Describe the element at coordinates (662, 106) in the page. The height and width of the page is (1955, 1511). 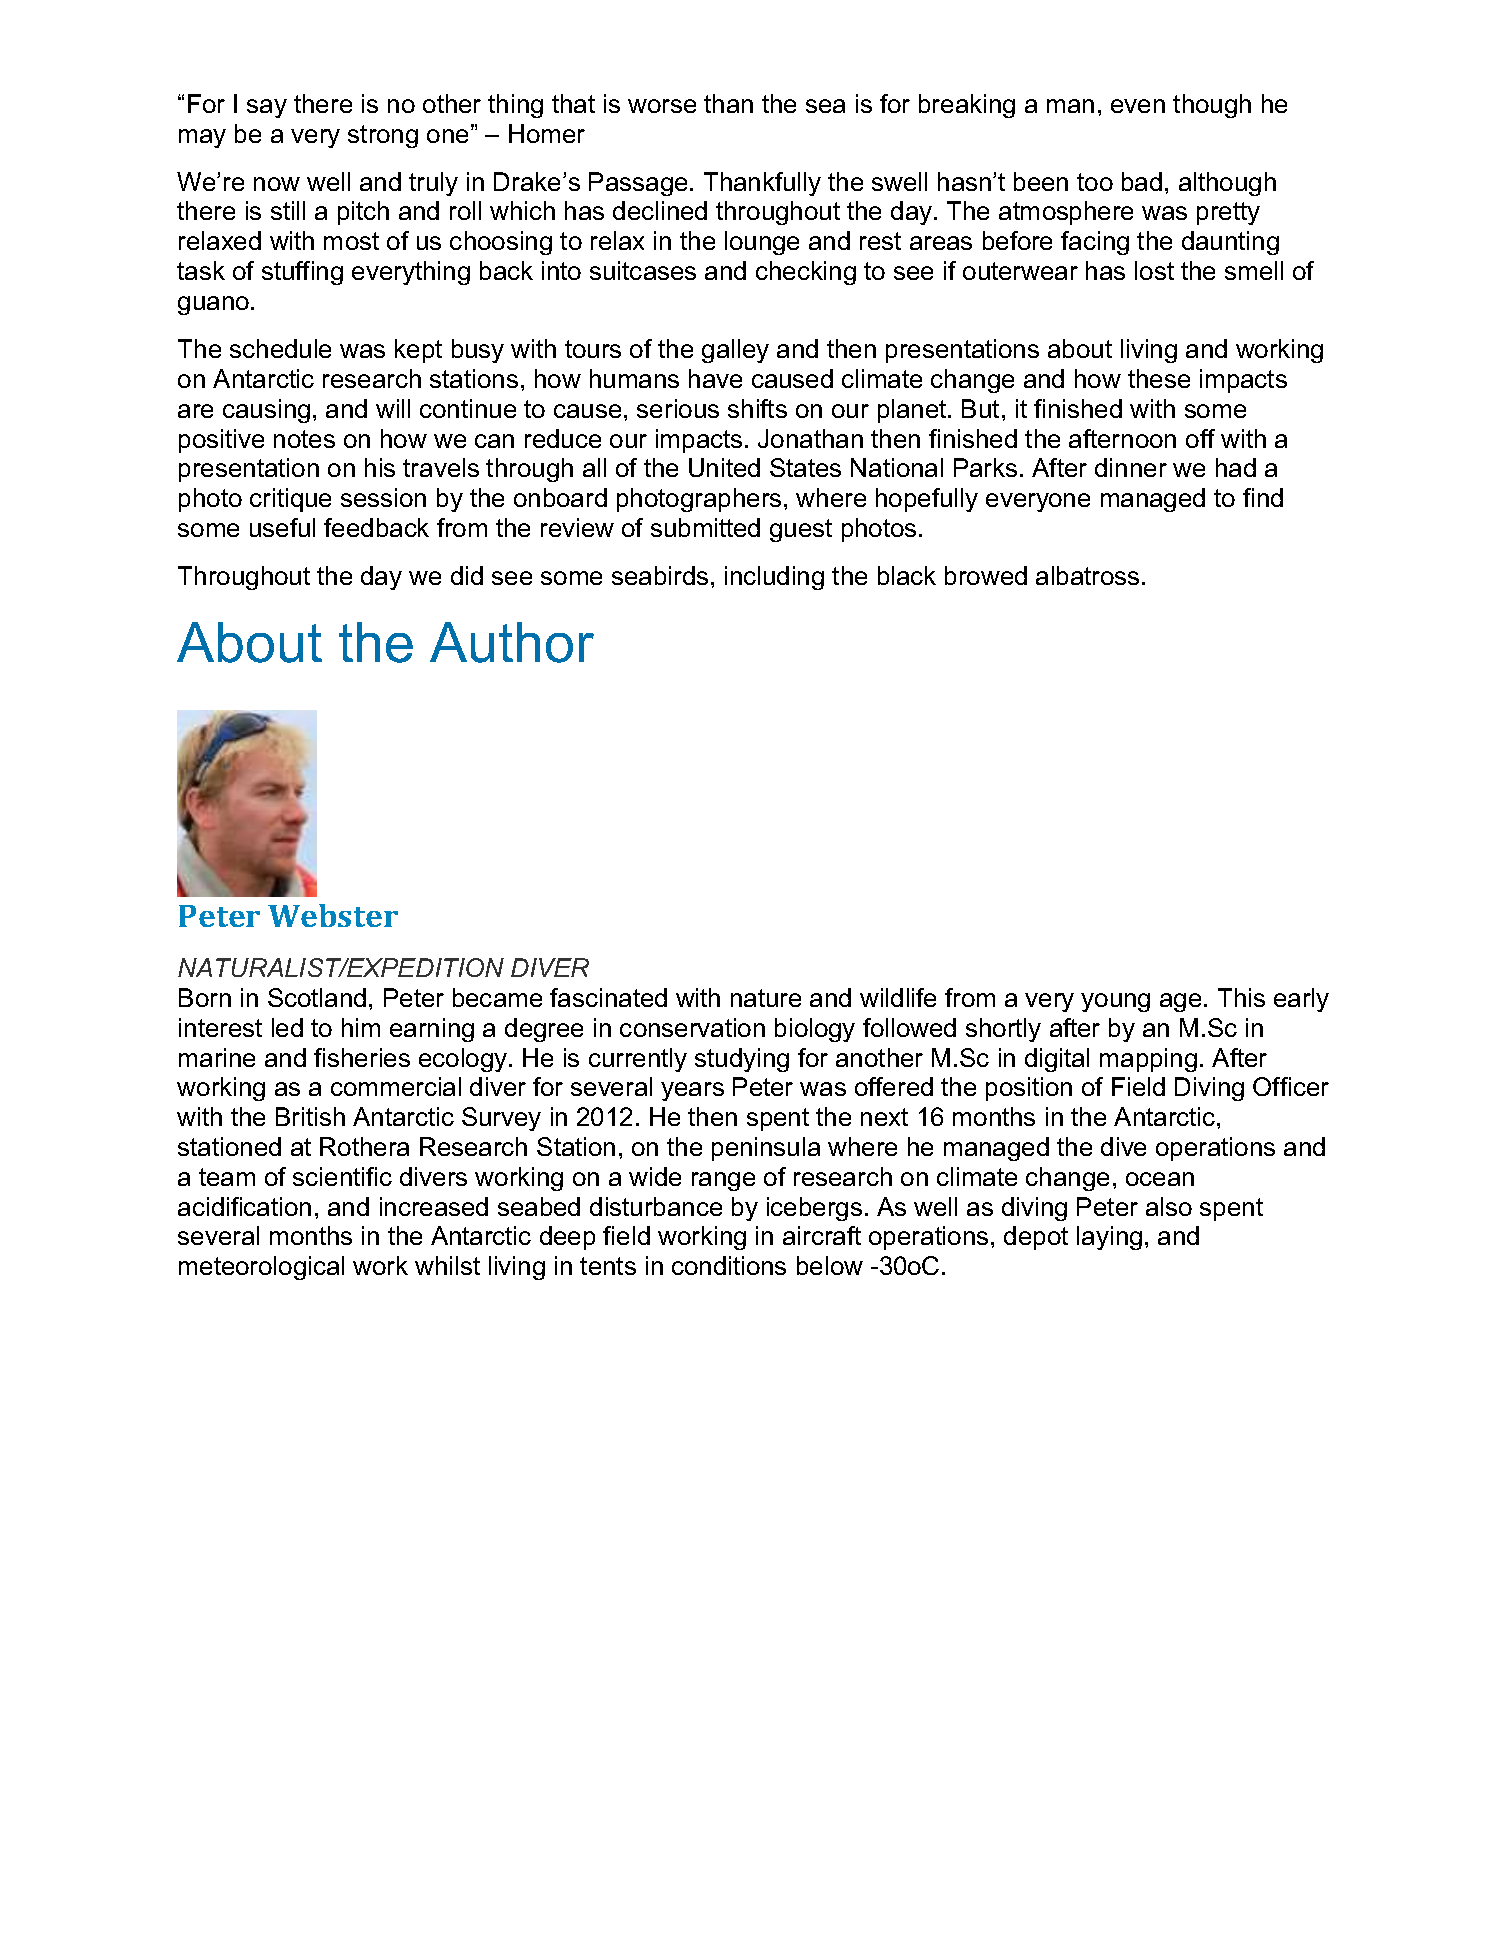
I see `worse` at that location.
